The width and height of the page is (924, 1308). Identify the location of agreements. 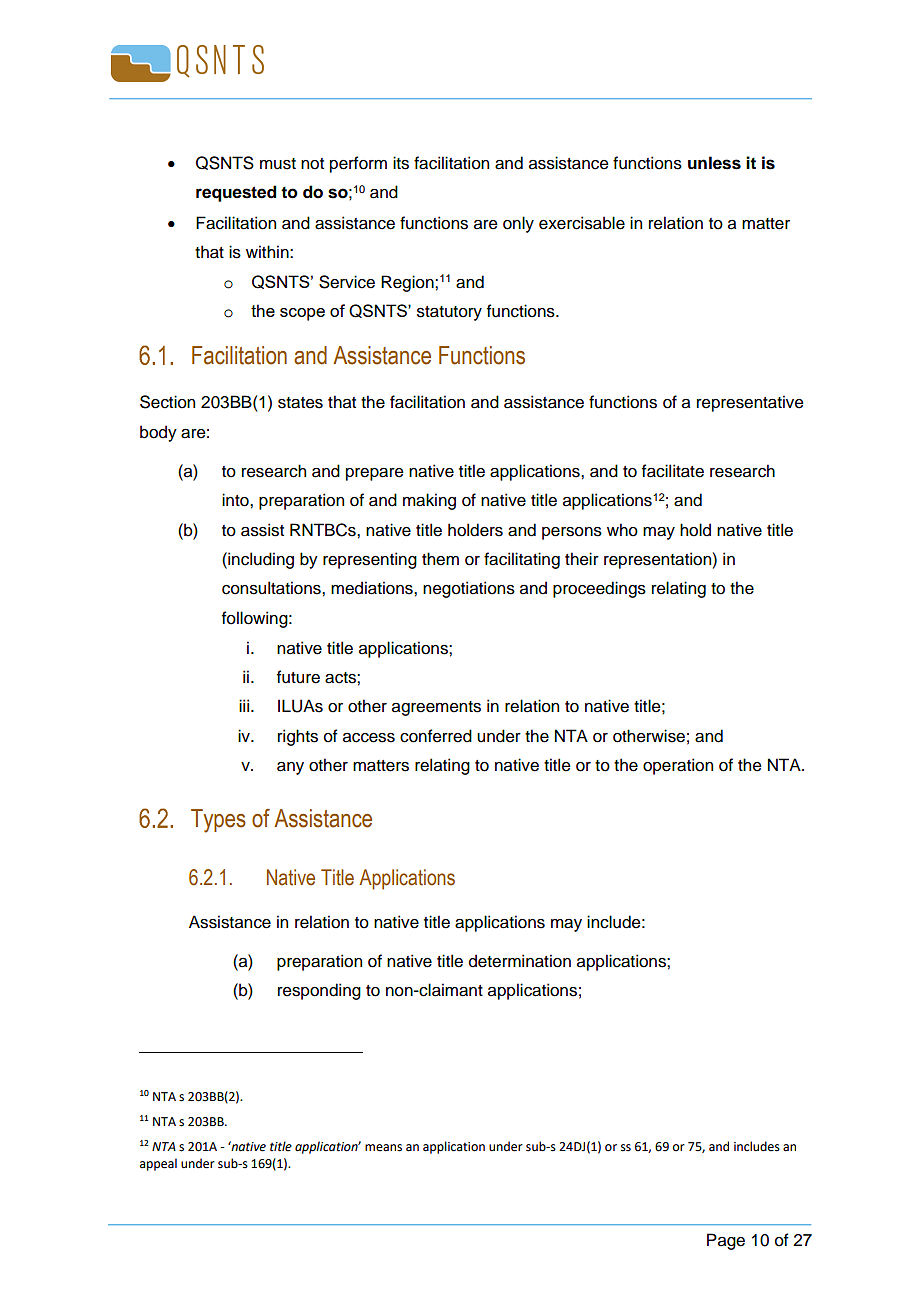
(436, 708).
